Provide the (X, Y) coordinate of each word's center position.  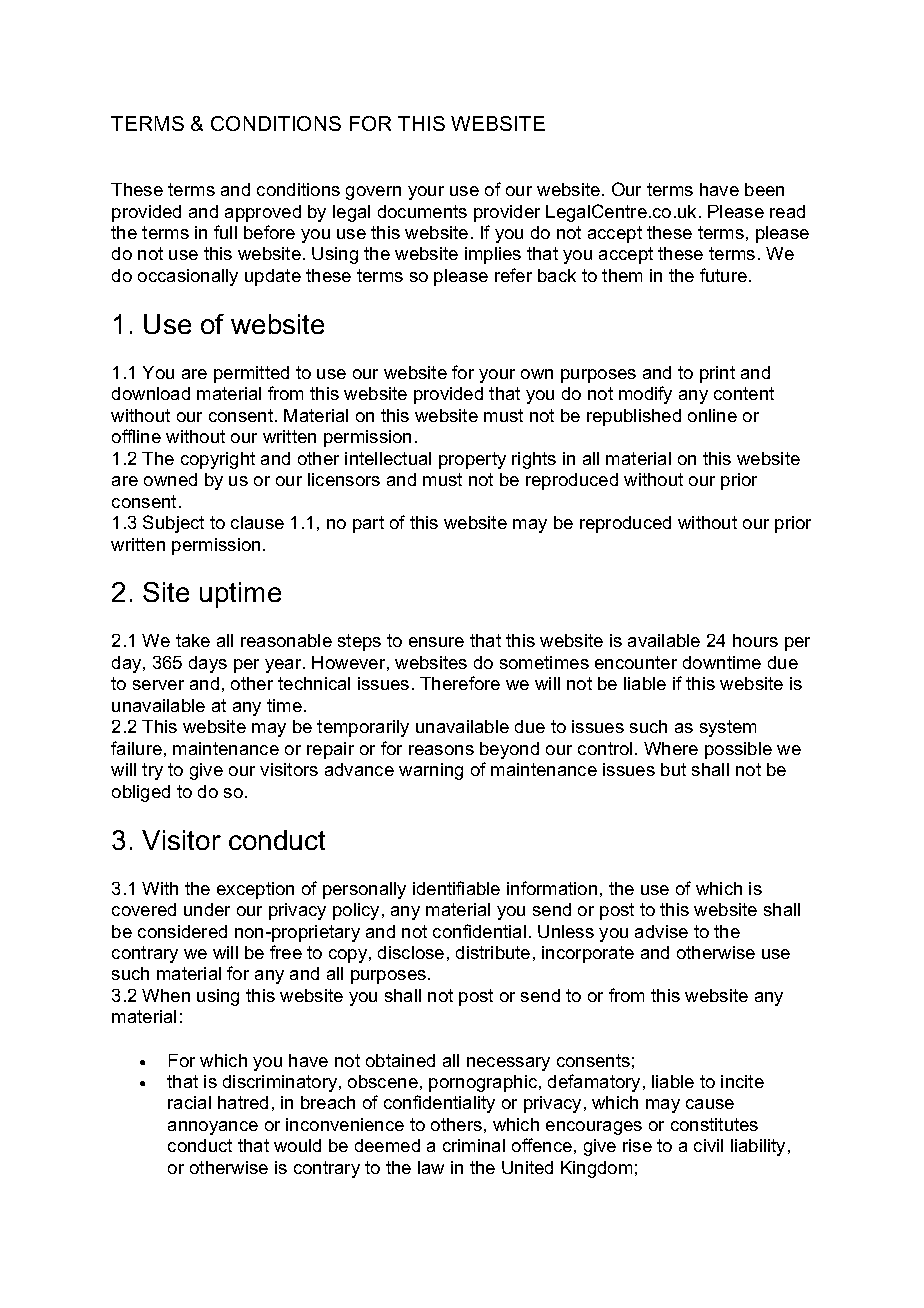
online (712, 415)
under (207, 909)
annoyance (213, 1128)
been (764, 189)
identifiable (456, 888)
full (225, 232)
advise (661, 931)
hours (755, 640)
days (208, 664)
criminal (474, 1145)
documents (422, 211)
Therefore (460, 683)
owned (170, 479)
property (472, 460)
